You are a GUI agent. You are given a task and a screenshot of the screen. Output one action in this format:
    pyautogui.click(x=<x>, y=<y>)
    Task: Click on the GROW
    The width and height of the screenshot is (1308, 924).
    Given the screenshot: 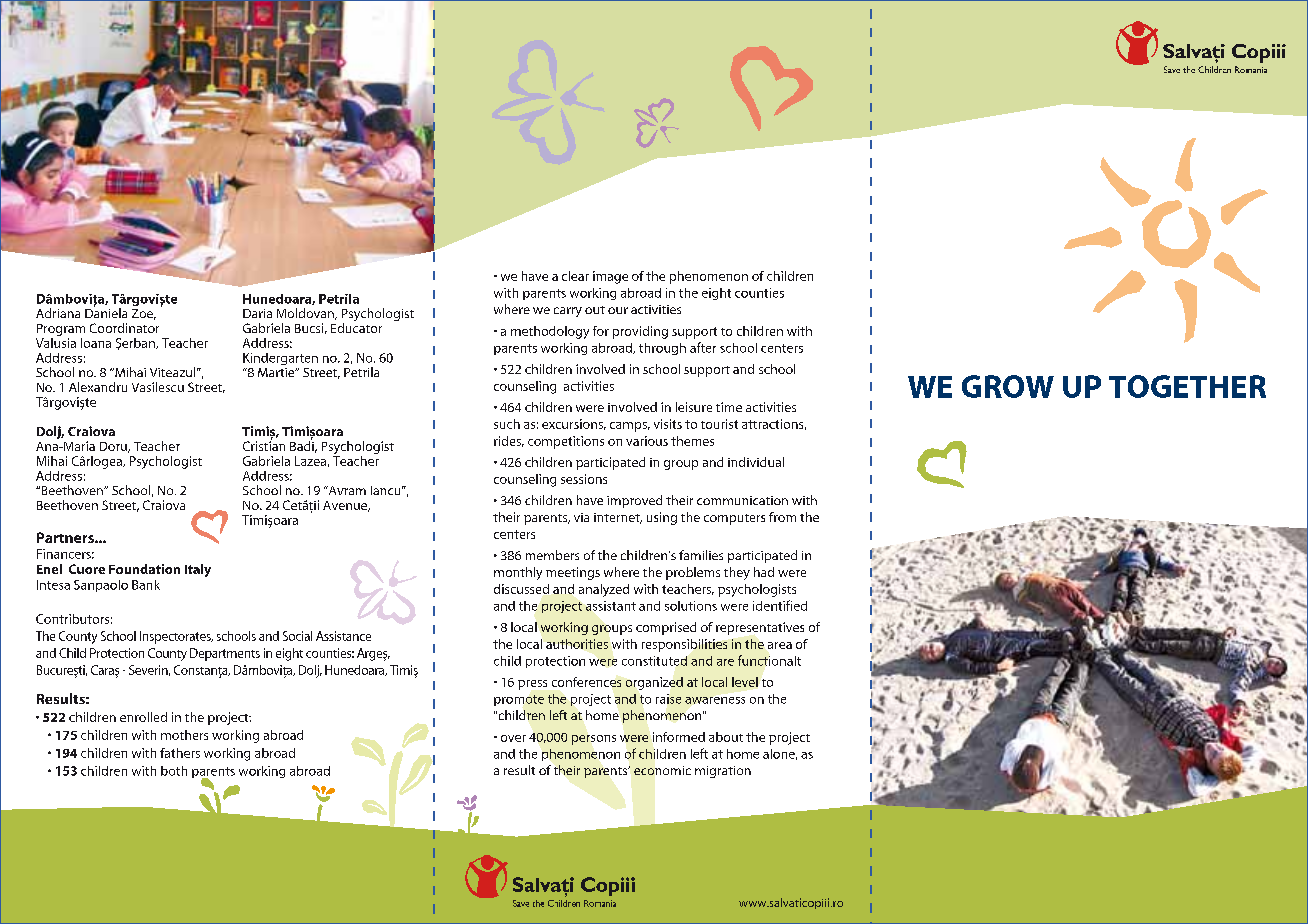 What is the action you would take?
    pyautogui.click(x=1008, y=386)
